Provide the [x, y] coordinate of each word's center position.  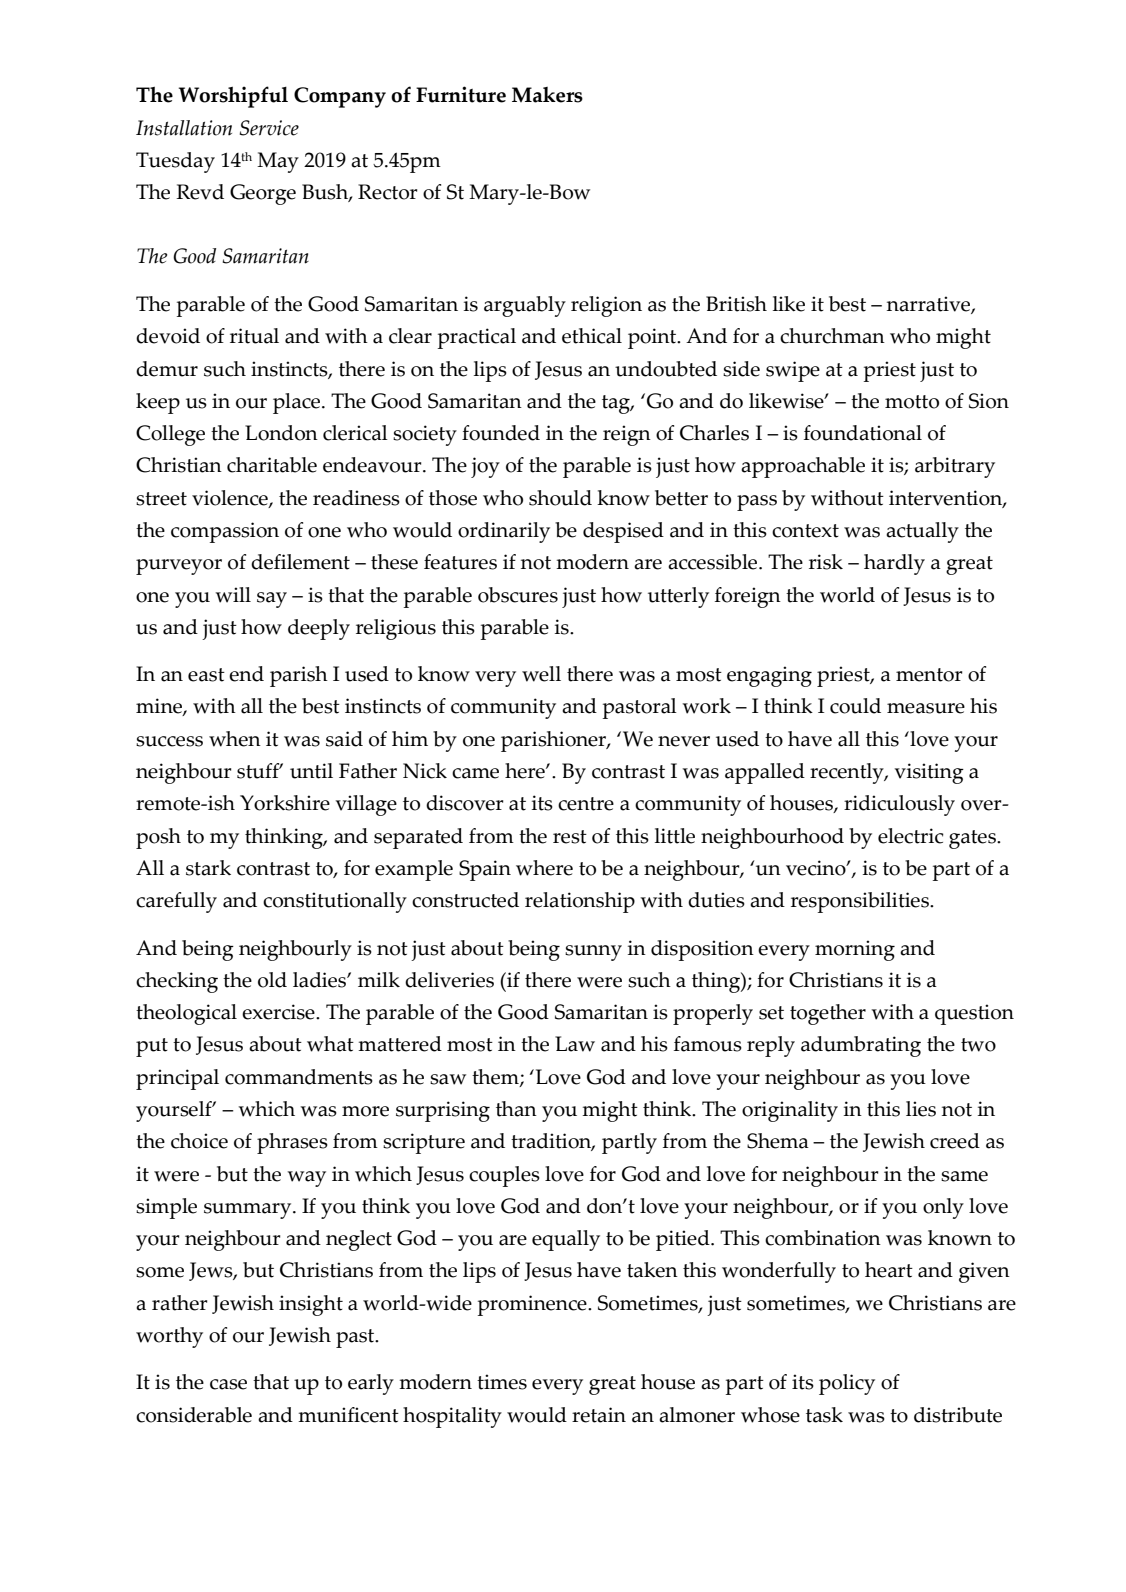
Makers [547, 95]
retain [599, 1415]
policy [847, 1384]
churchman [832, 336]
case [228, 1384]
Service [269, 128]
